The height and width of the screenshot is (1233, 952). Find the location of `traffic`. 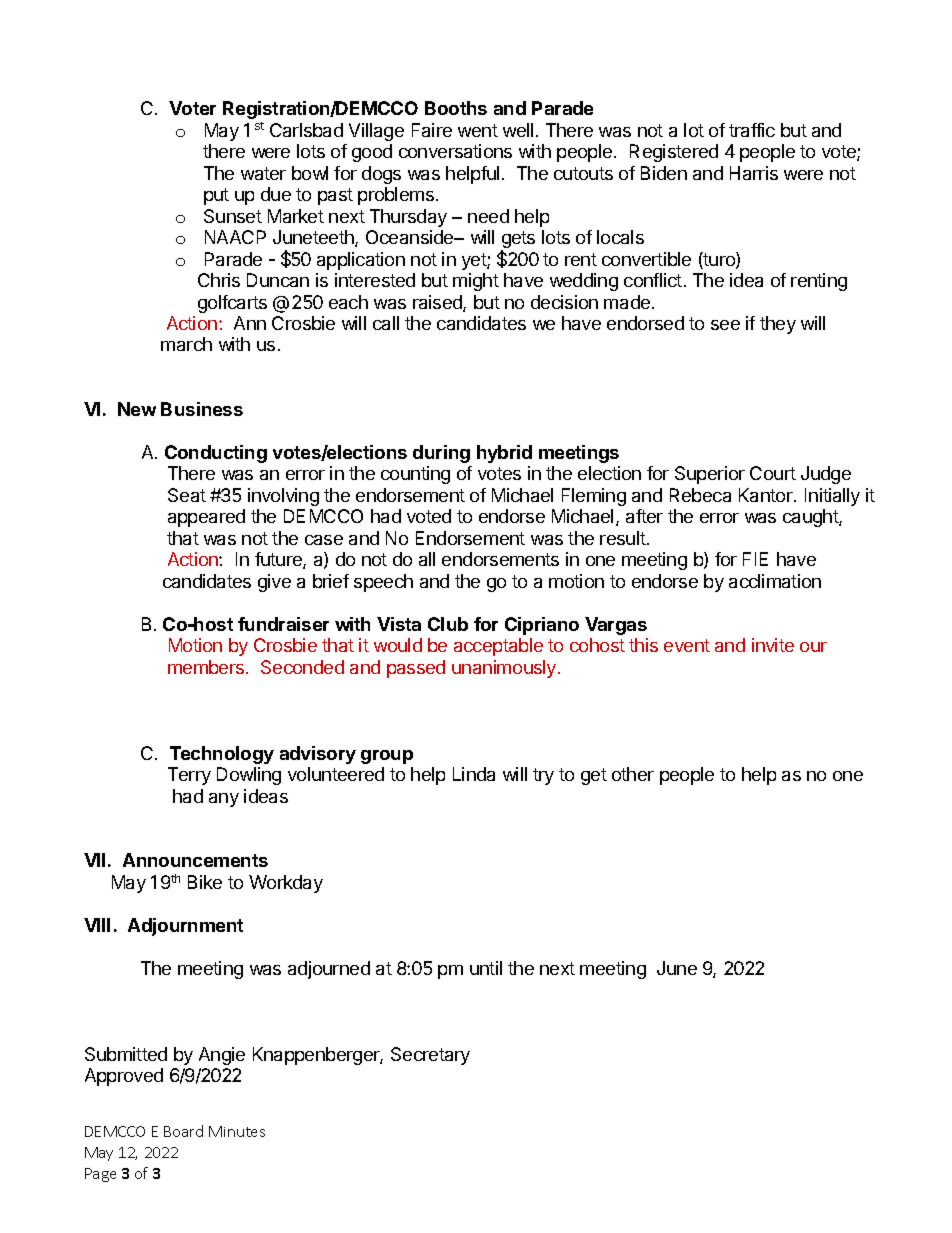

traffic is located at coordinates (752, 130).
